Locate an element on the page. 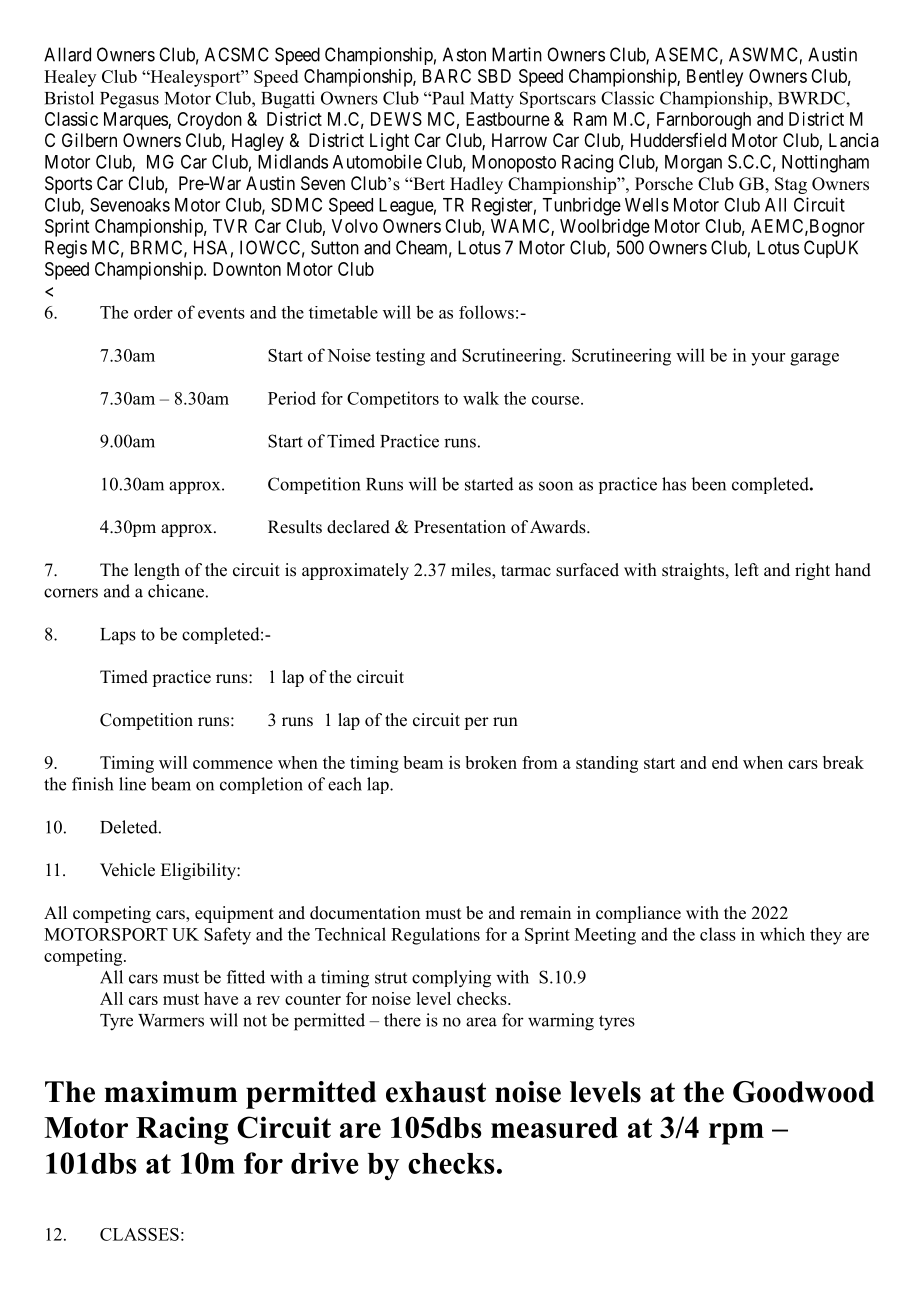 Image resolution: width=924 pixels, height=1308 pixels. order is located at coordinates (153, 312).
